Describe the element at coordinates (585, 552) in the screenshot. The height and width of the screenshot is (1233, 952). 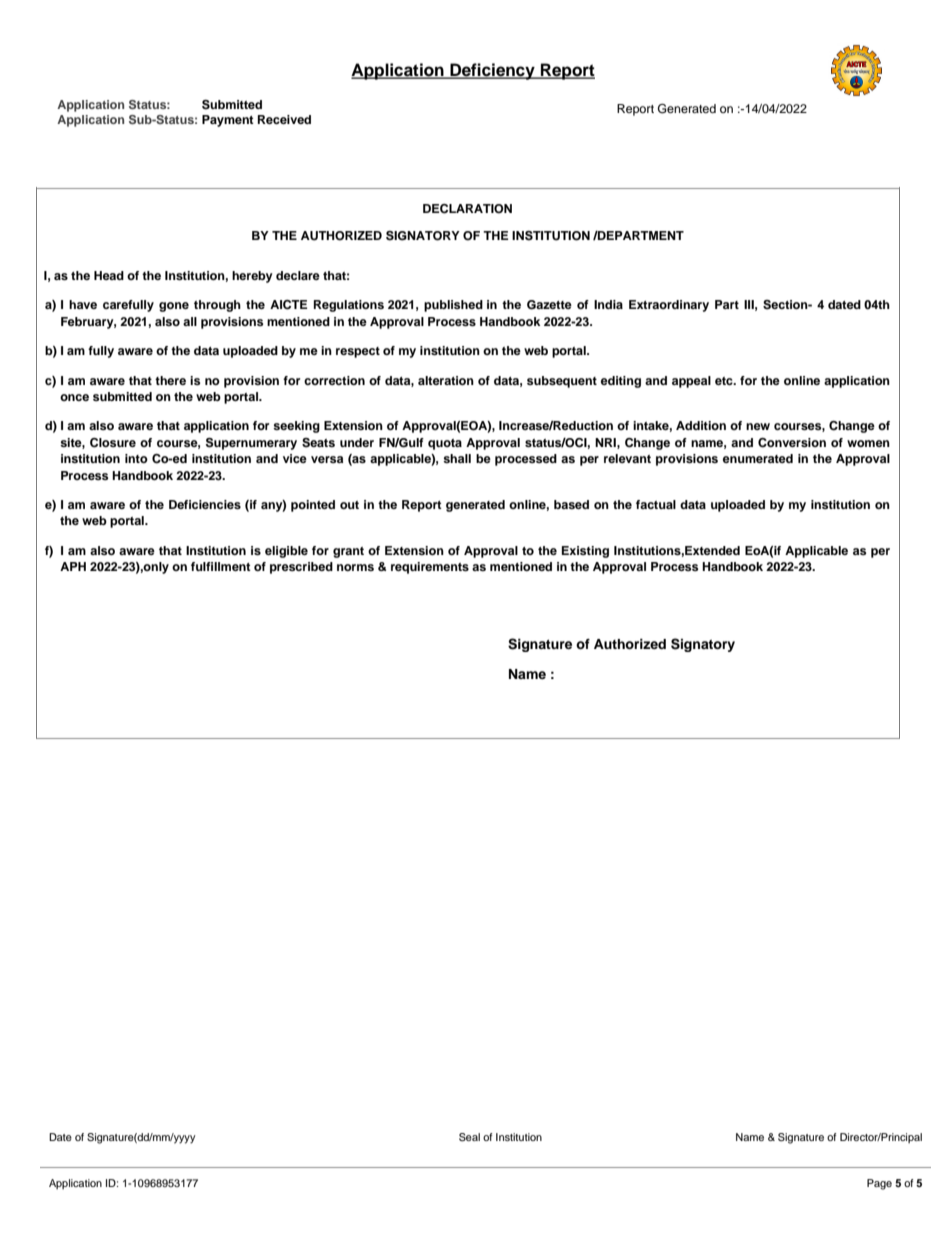
I see `Existing` at that location.
